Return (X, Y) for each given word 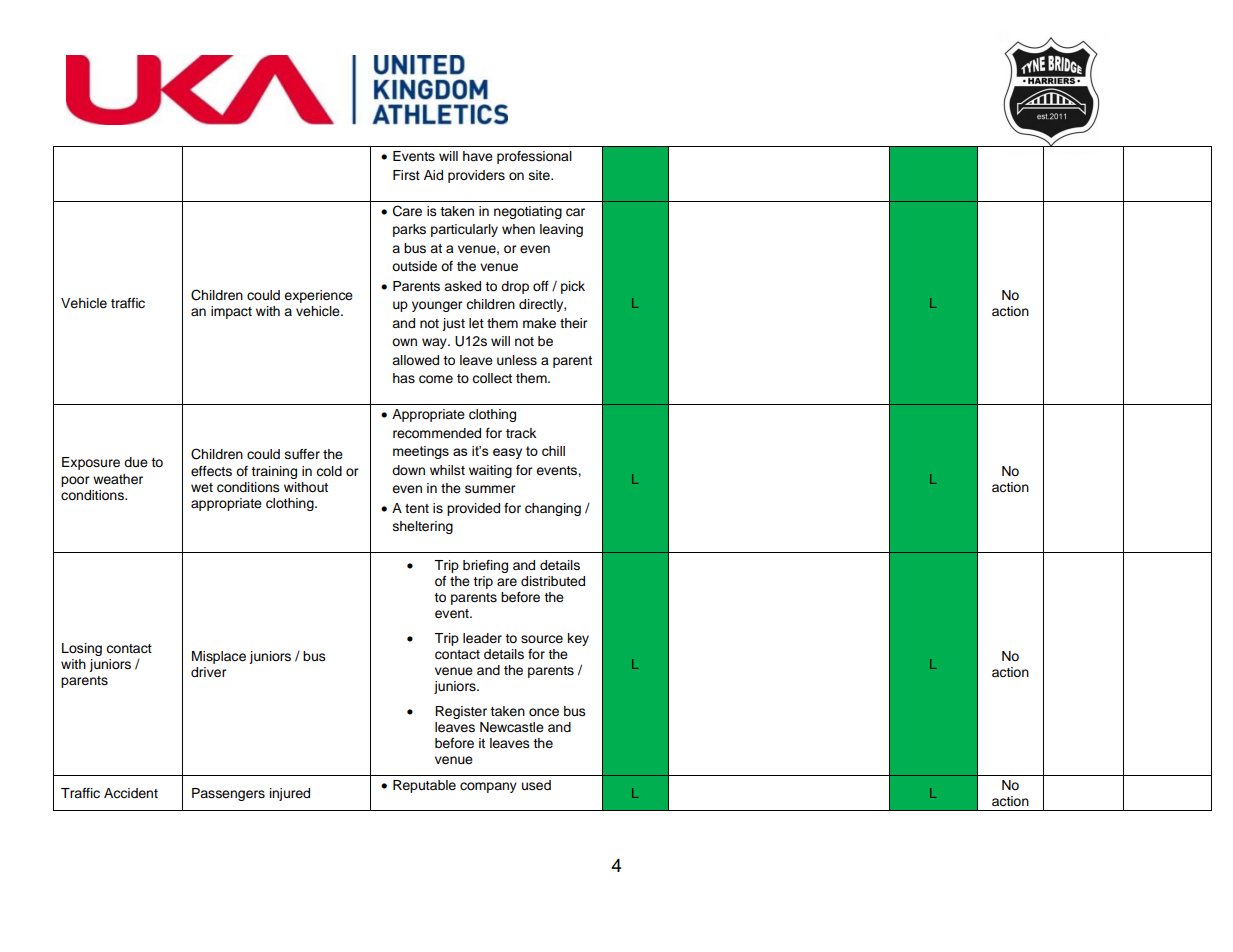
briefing (485, 566)
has (404, 378)
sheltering (423, 527)
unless (517, 360)
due (136, 462)
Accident (131, 793)
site (540, 175)
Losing (82, 649)
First (406, 175)
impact (231, 312)
